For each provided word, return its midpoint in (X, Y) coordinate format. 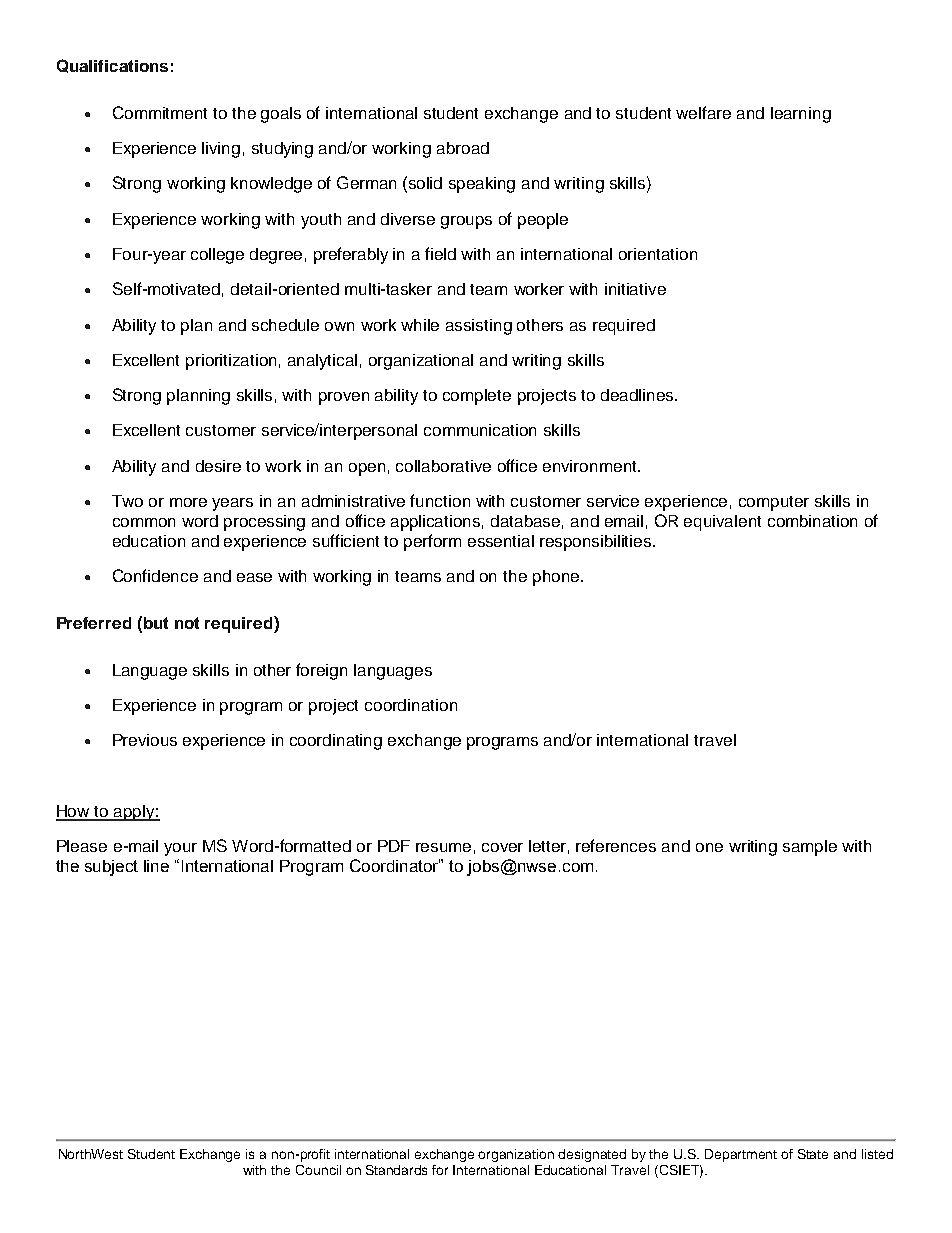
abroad (463, 148)
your (180, 849)
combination (812, 521)
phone (557, 578)
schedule (285, 325)
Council (318, 1170)
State (813, 1154)
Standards (396, 1170)
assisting (479, 327)
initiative (635, 289)
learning (801, 115)
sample (810, 848)
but (154, 622)
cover (502, 847)
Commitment (160, 112)
